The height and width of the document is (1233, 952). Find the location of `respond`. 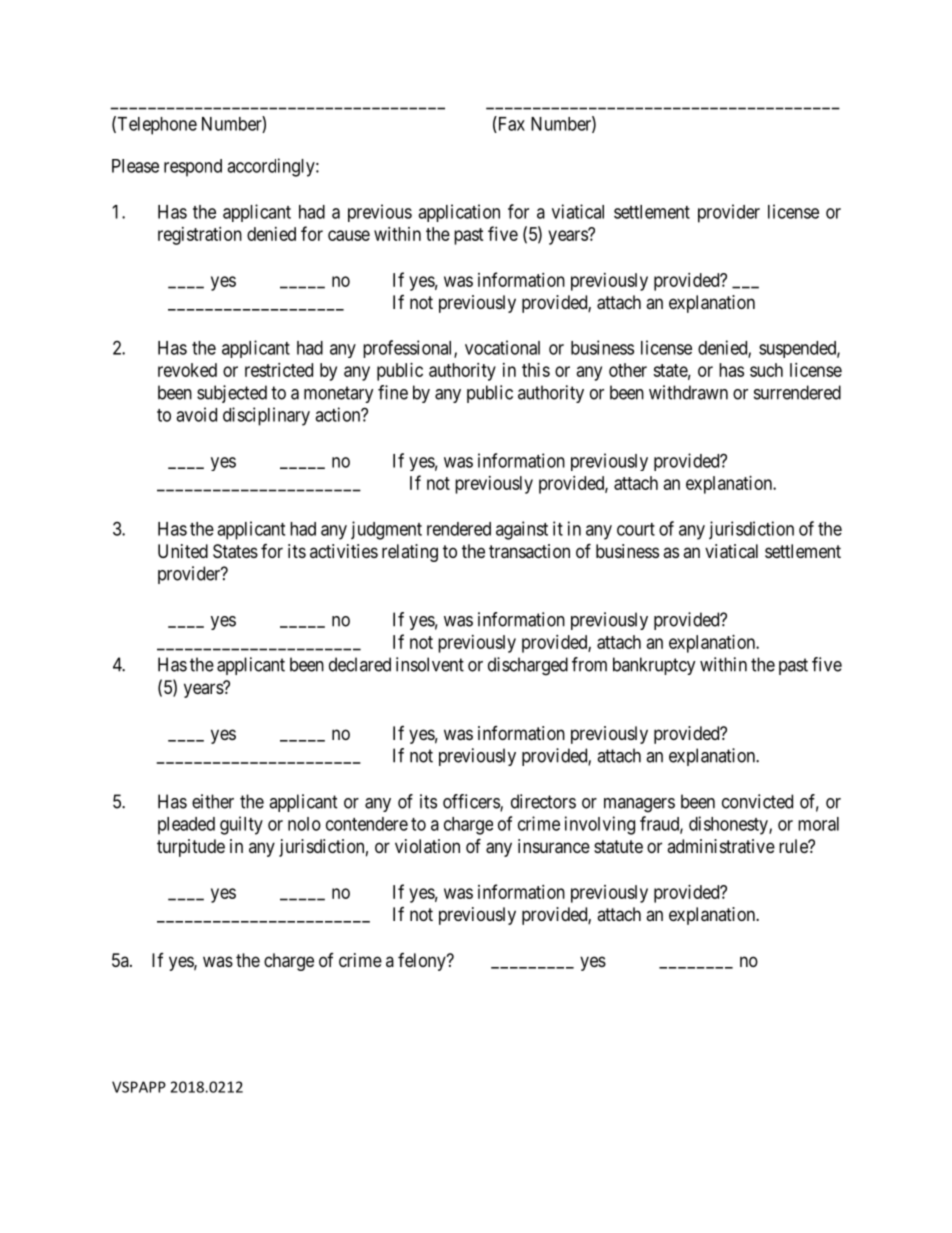

respond is located at coordinates (193, 168).
